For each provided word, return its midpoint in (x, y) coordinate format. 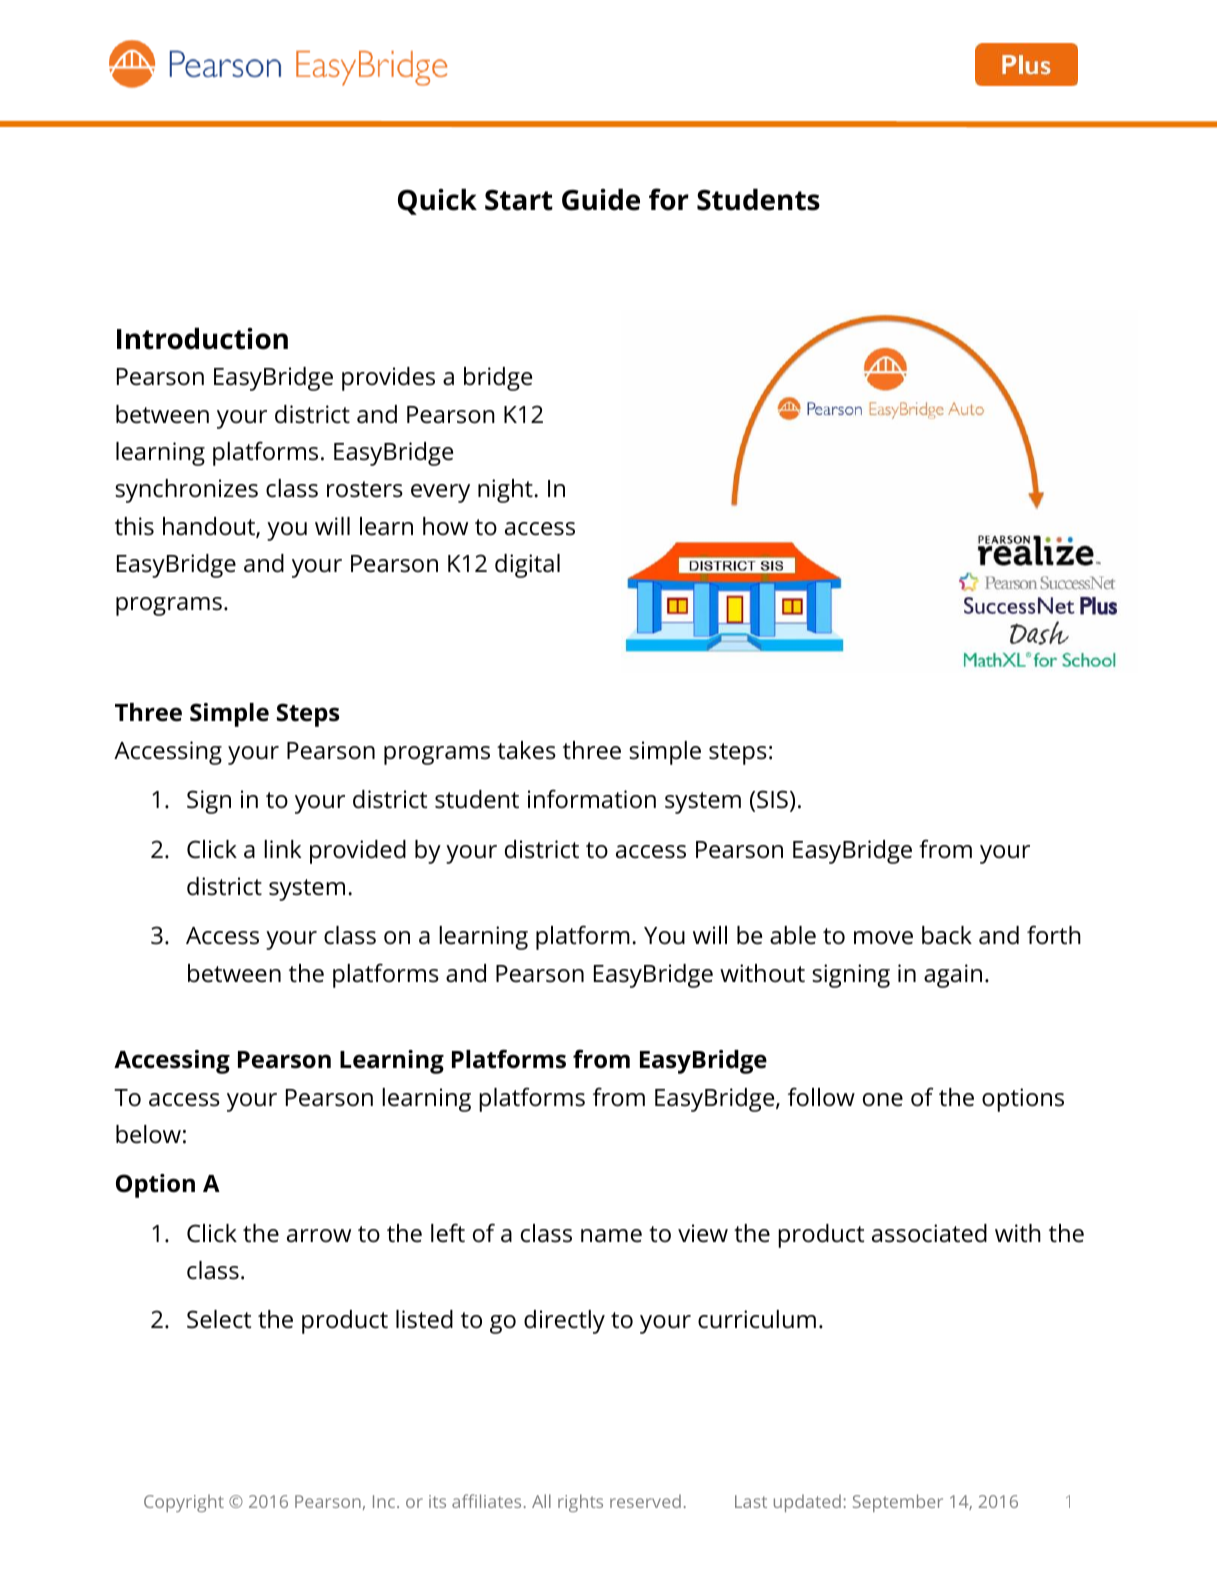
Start (519, 200)
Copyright (184, 1503)
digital (527, 566)
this (134, 526)
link (282, 849)
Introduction (202, 338)
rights (580, 1503)
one (883, 1100)
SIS (772, 799)
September (898, 1503)
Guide (601, 199)
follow (821, 1097)
